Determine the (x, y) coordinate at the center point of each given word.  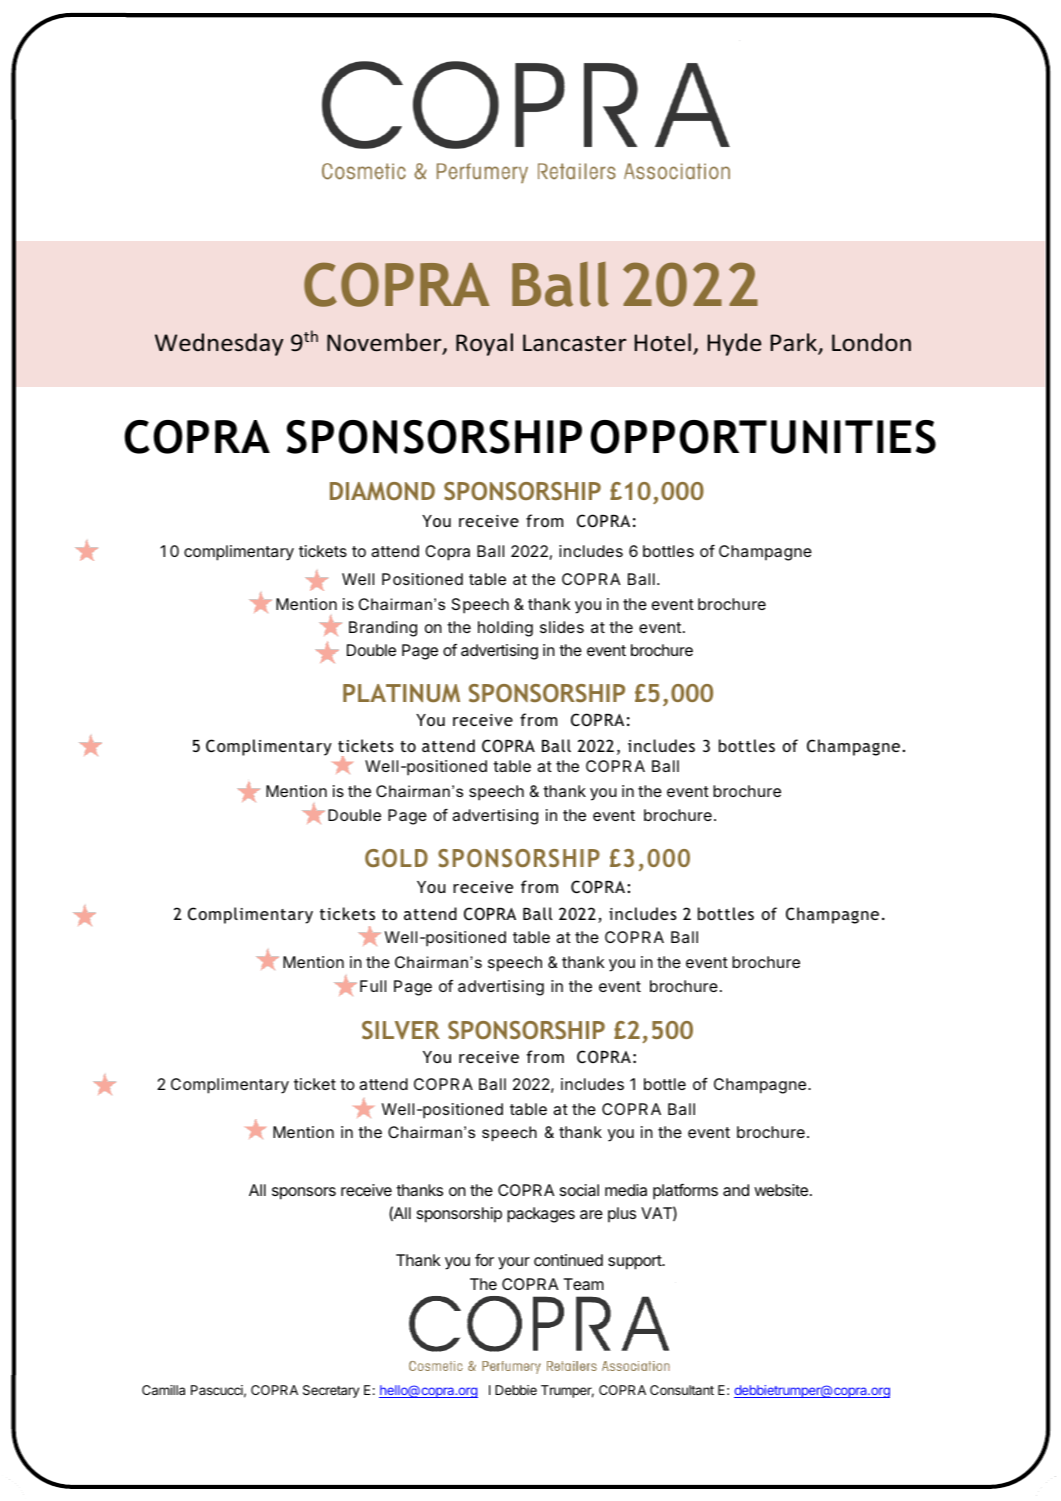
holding (505, 629)
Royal (484, 344)
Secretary (331, 1391)
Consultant (682, 1390)
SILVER (401, 1030)
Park (794, 344)
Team (584, 1284)
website (781, 1190)
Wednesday (219, 344)
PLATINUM (401, 693)
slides (562, 627)
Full (373, 986)
